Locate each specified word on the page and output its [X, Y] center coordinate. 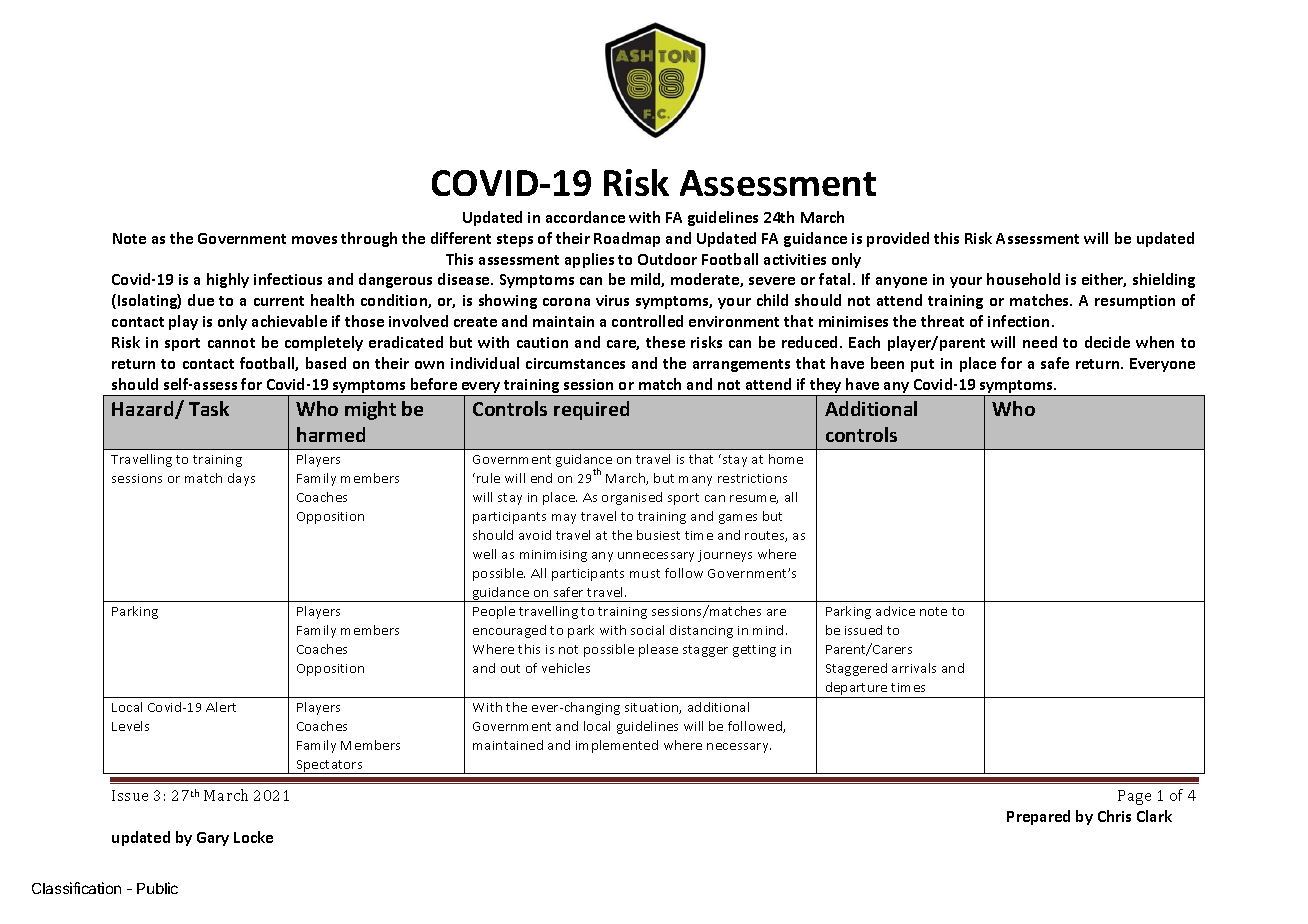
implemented [617, 746]
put [922, 365]
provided [898, 239]
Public [157, 888]
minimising [553, 556]
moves [314, 240]
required [591, 410]
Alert [221, 707]
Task [209, 408]
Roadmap [627, 239]
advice [895, 611]
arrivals [914, 668]
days [241, 479]
